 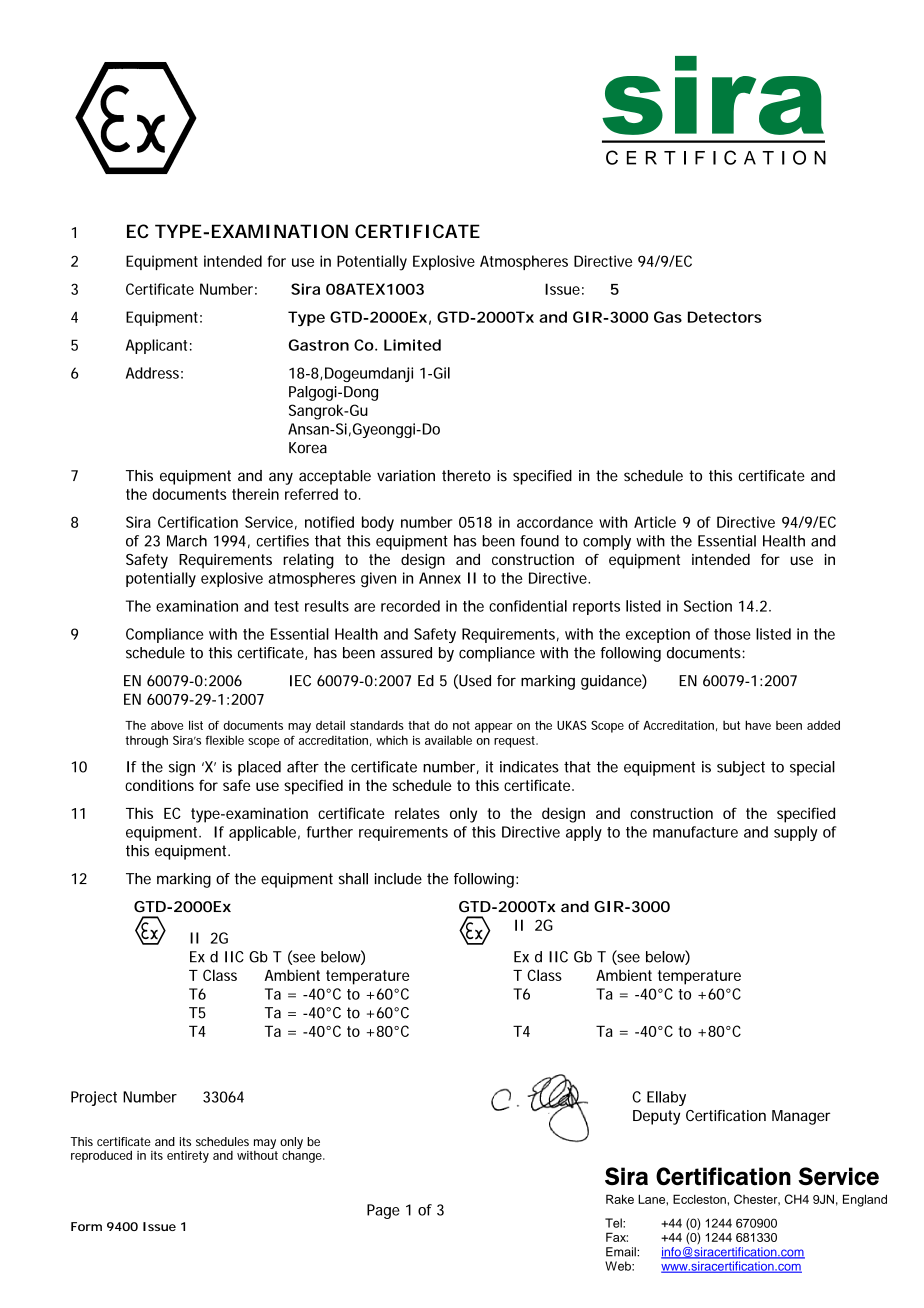 What do you see at coordinates (286, 606) in the screenshot?
I see `test` at bounding box center [286, 606].
